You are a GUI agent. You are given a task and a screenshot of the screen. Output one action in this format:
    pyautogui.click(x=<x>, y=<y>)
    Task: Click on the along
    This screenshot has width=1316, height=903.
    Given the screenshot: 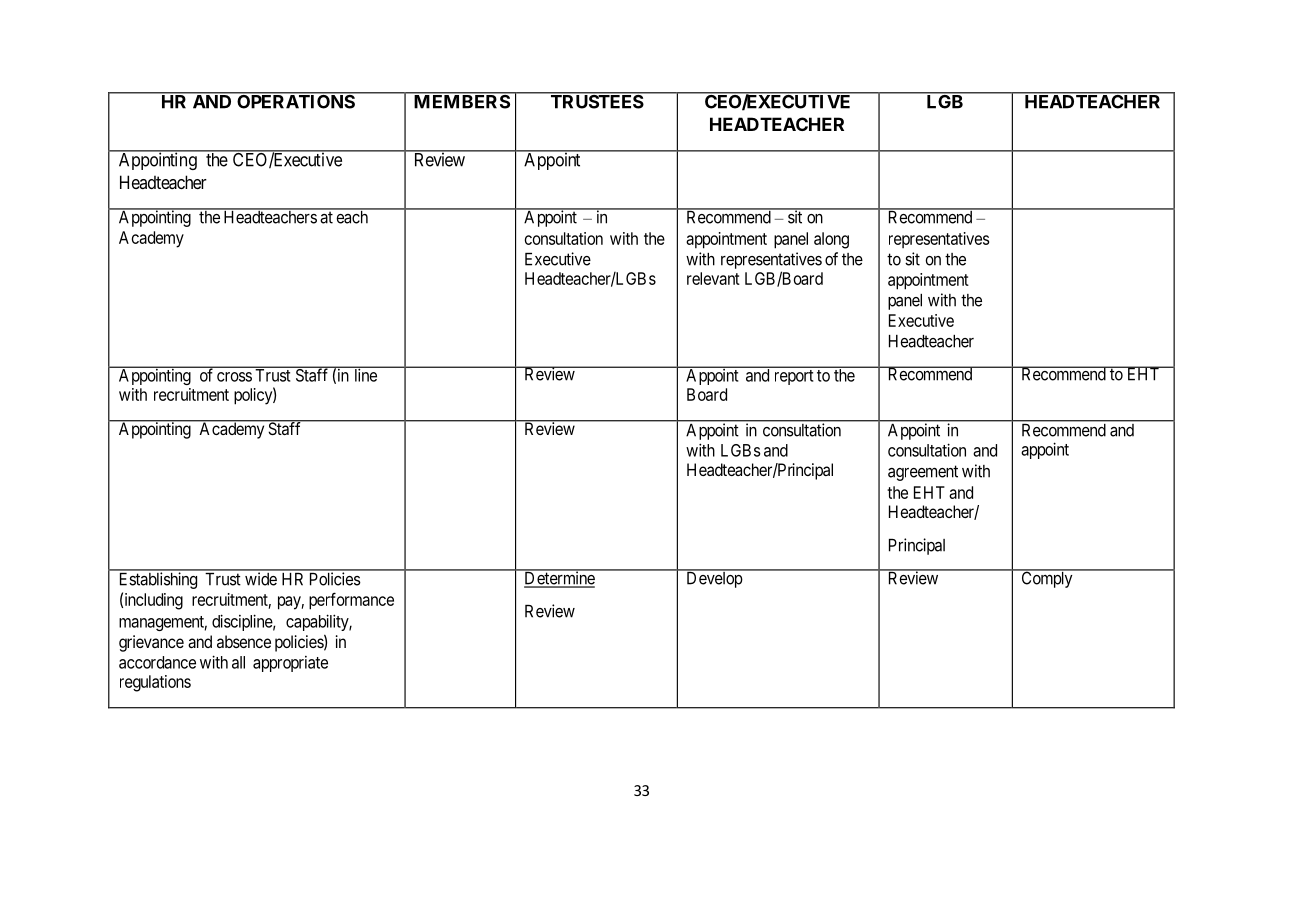 What is the action you would take?
    pyautogui.click(x=831, y=240)
